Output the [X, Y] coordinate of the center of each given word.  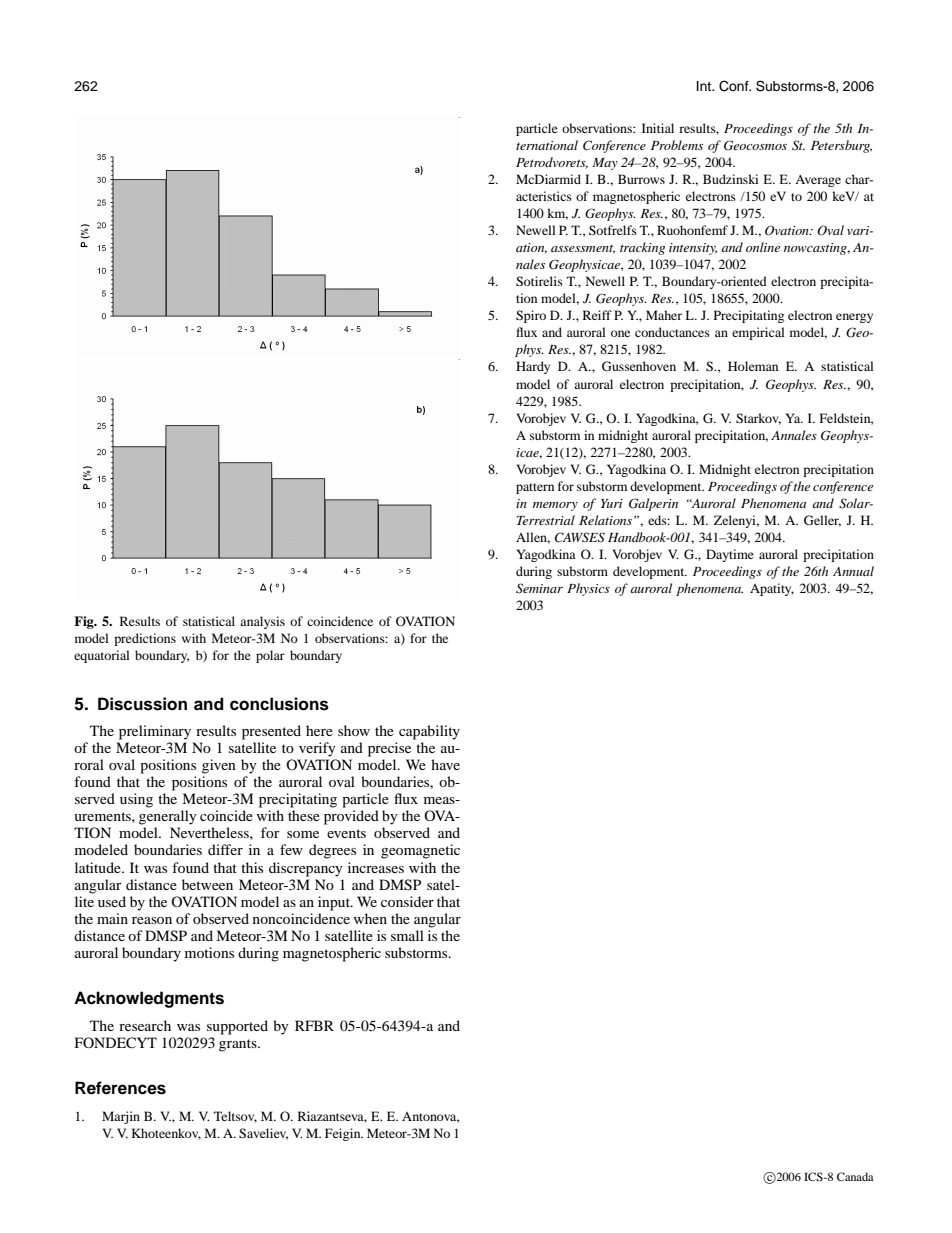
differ [225, 849]
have [445, 764]
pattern [535, 488]
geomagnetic [420, 851]
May [605, 164]
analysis [262, 622]
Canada [855, 1176]
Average [818, 181]
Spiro [531, 316]
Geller [822, 521]
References [120, 1088]
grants [239, 1045]
